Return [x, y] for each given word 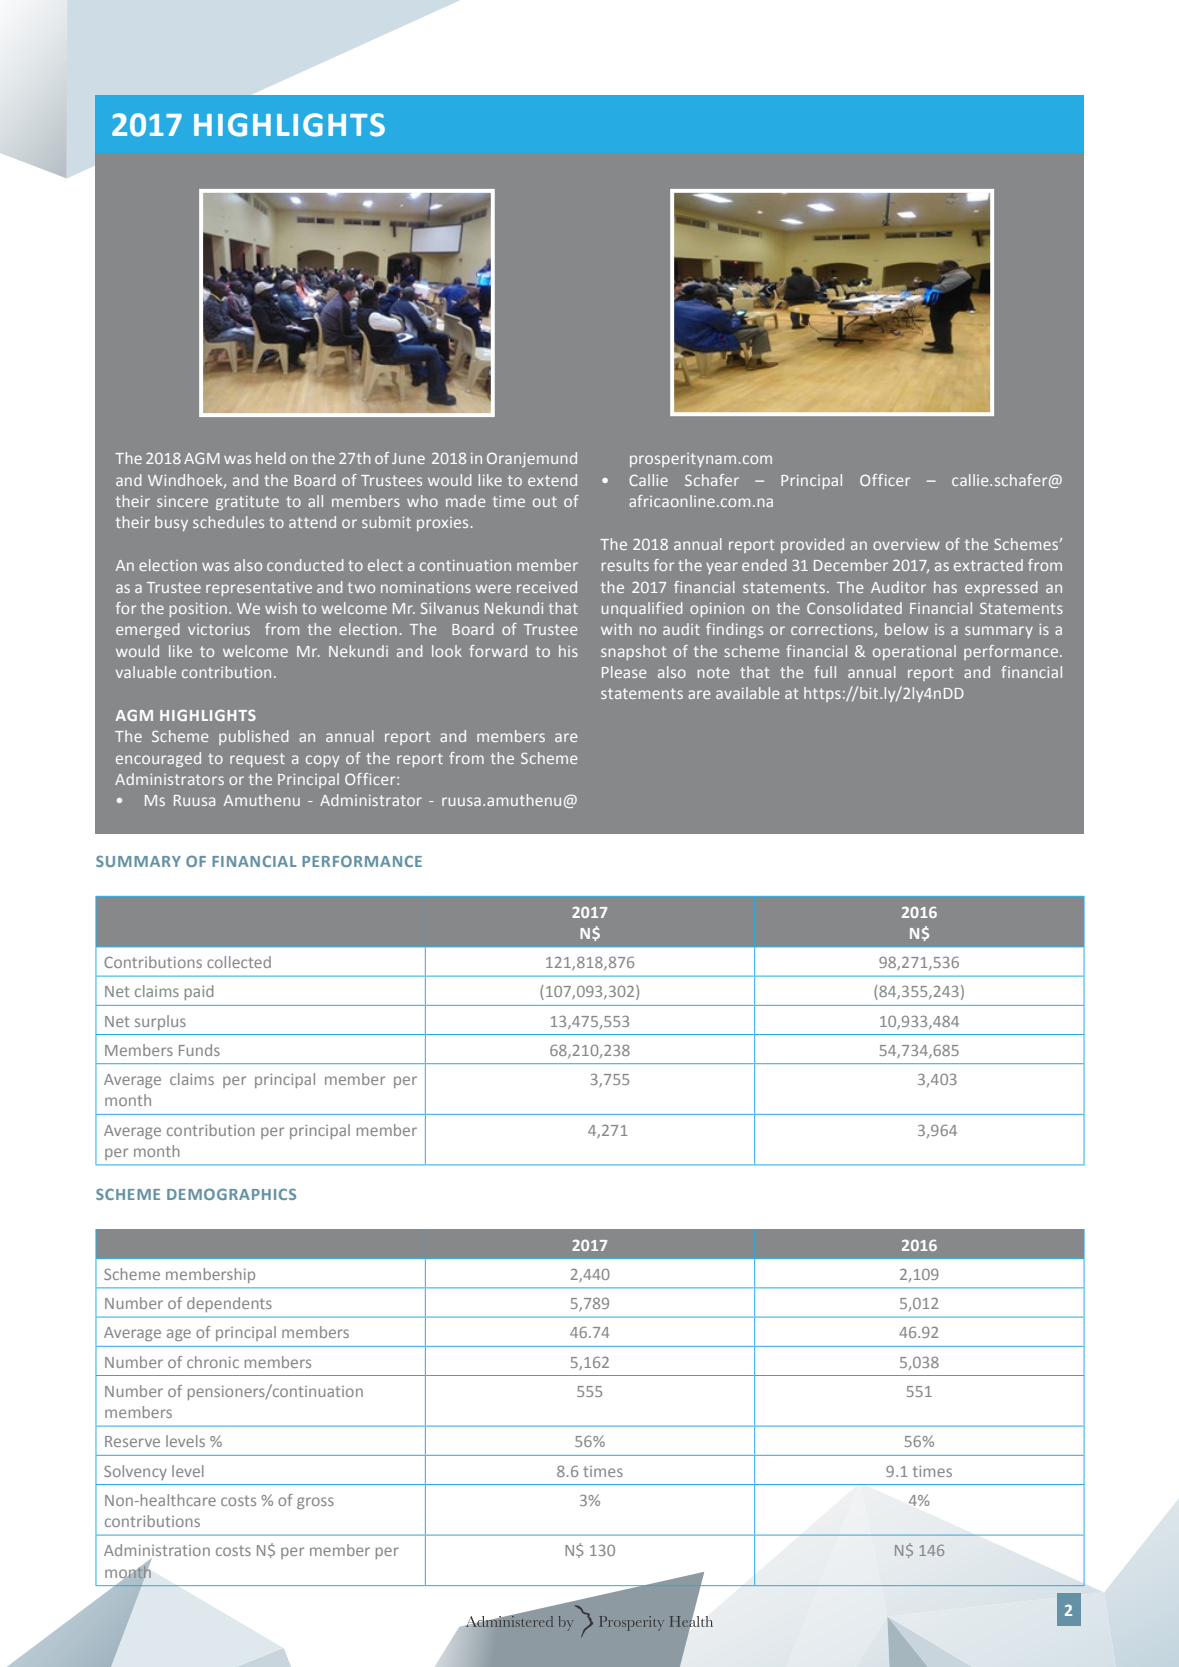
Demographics [231, 1194]
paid [199, 992]
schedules [228, 522]
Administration [157, 1550]
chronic [213, 1362]
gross [315, 1503]
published [254, 737]
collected [239, 962]
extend [552, 480]
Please [624, 672]
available [747, 693]
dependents [229, 1304]
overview [906, 544]
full [825, 672]
